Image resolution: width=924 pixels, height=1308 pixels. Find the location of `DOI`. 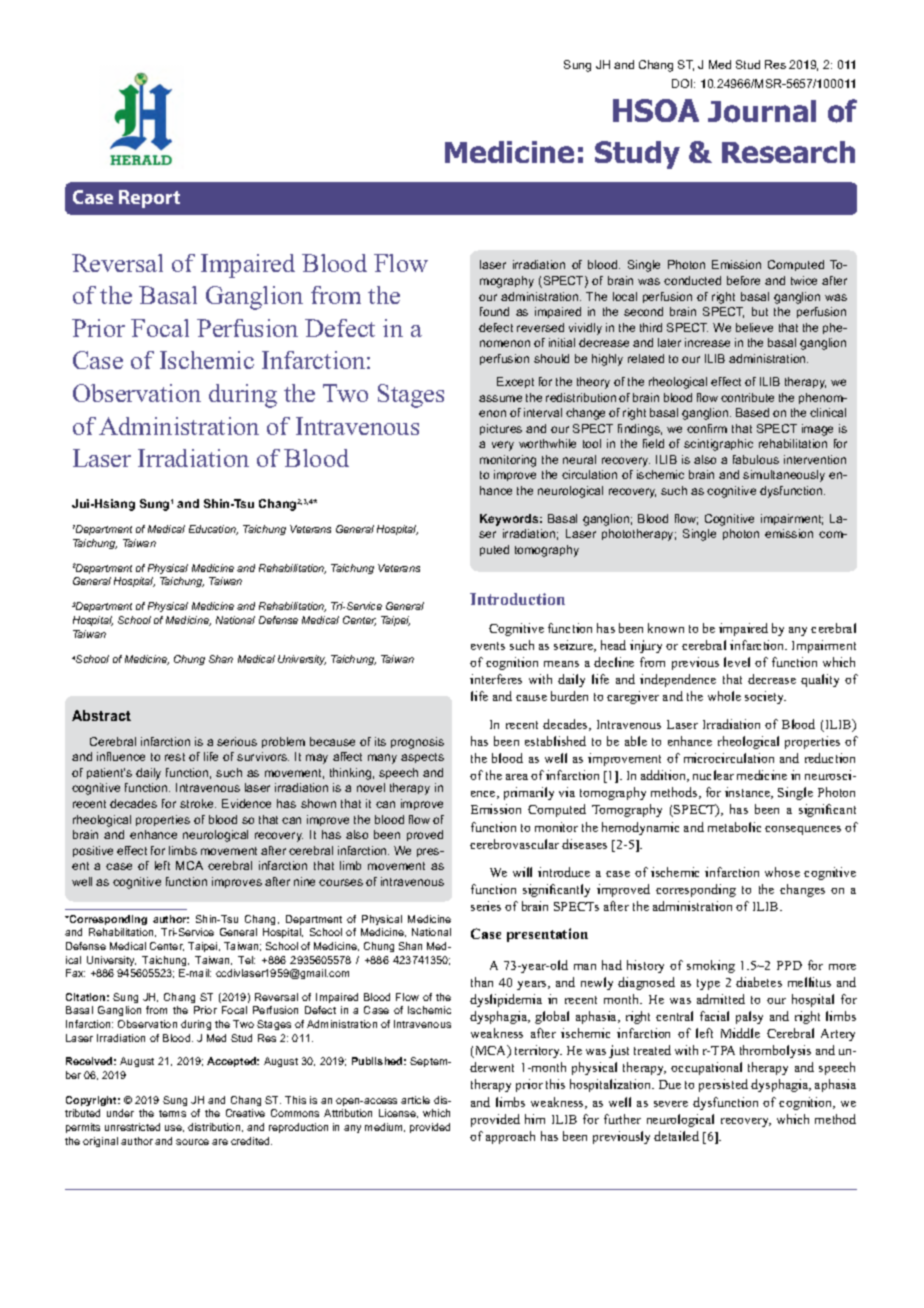

DOI is located at coordinates (683, 83).
